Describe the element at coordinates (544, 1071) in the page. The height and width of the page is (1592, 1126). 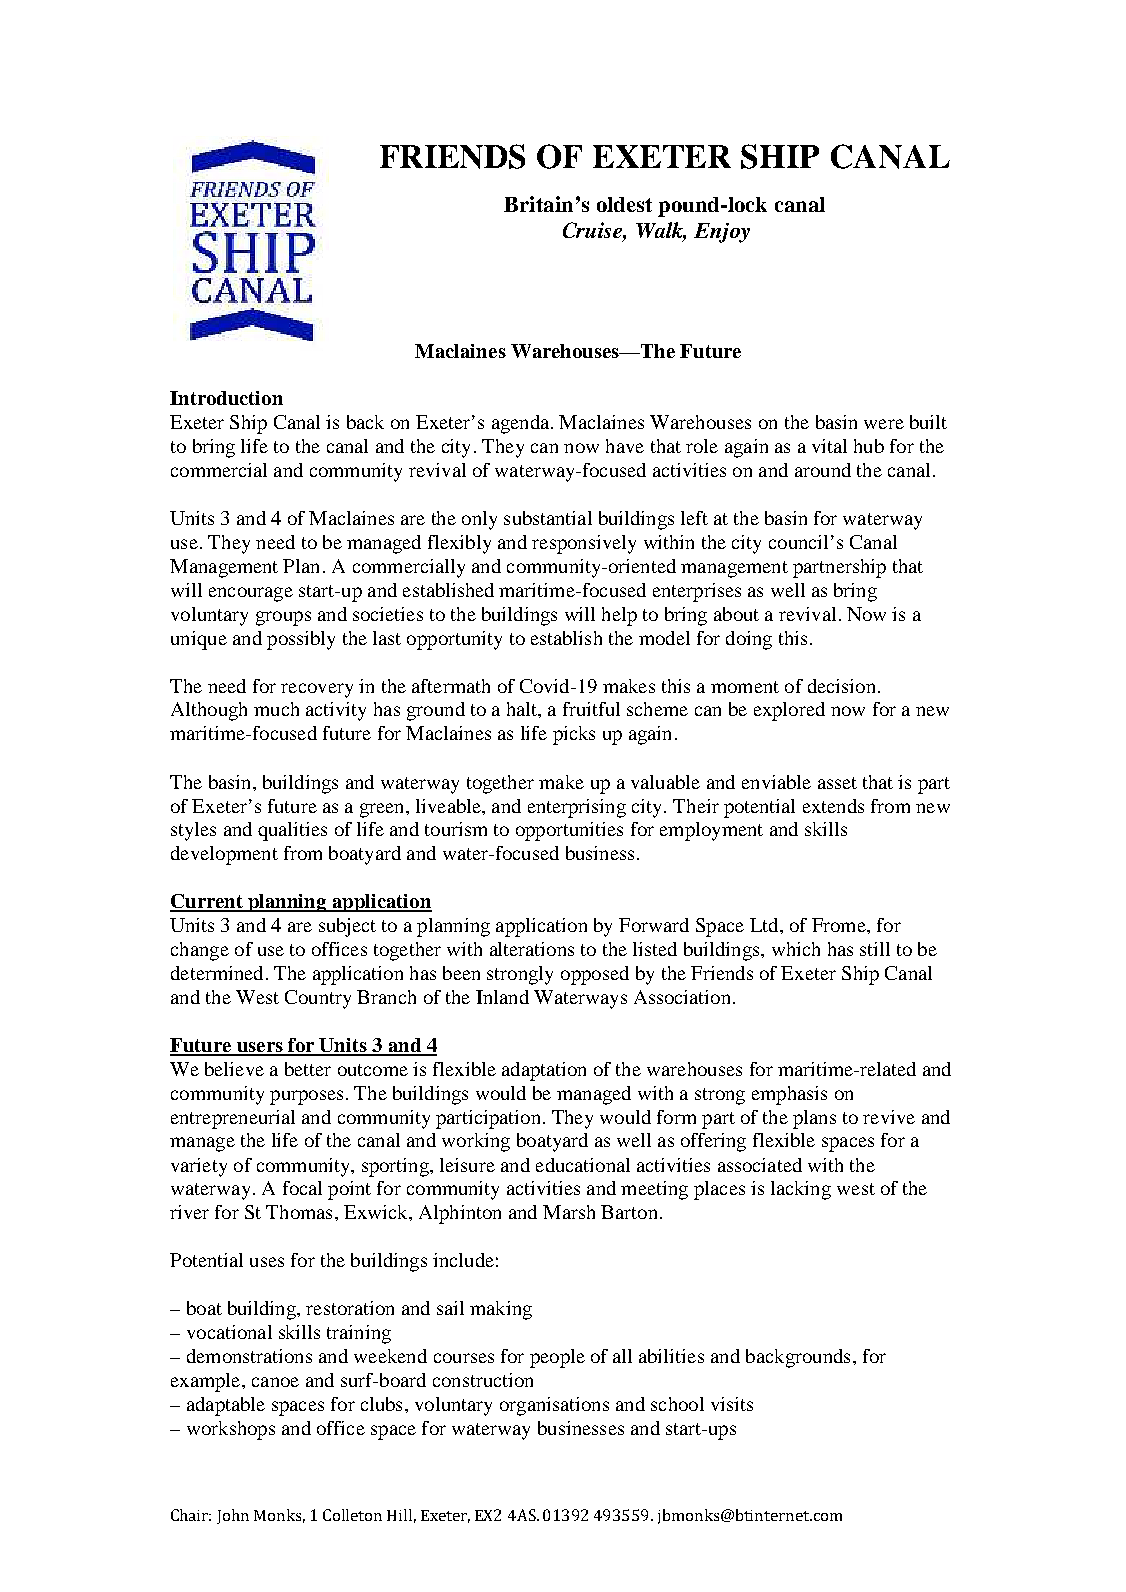
I see `adaptation` at that location.
